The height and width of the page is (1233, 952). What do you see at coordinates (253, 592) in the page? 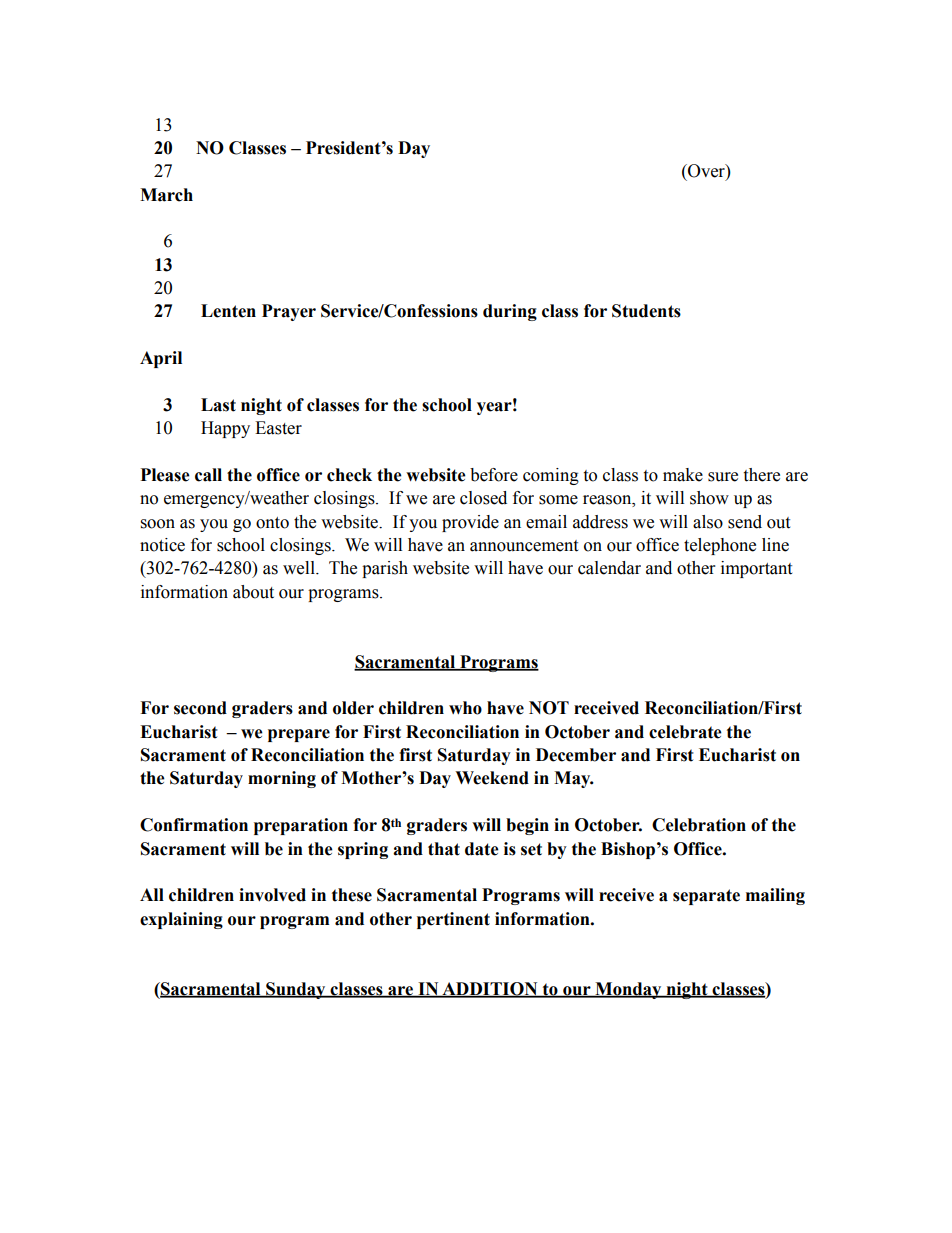
I see `about` at bounding box center [253, 592].
